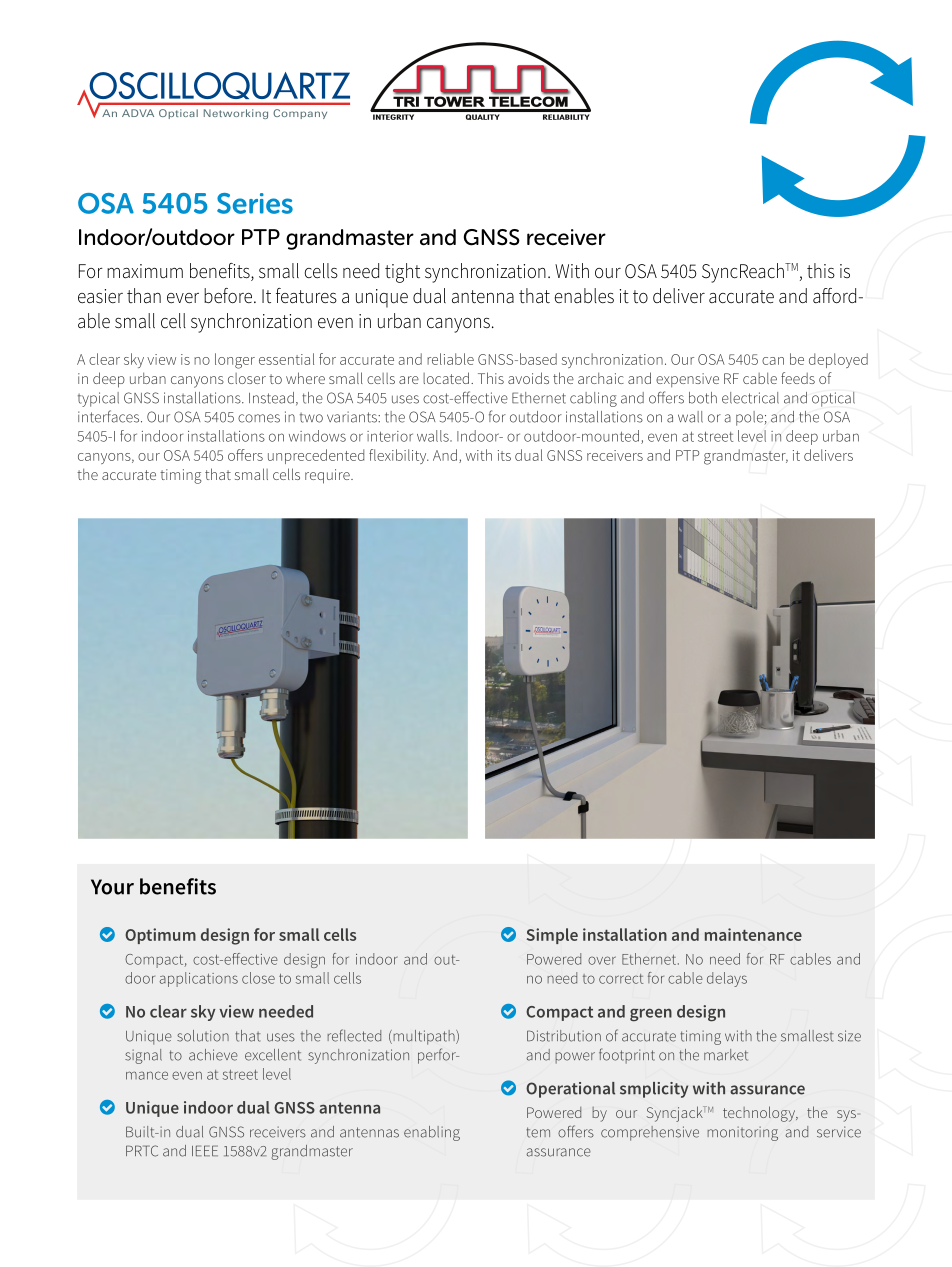  I want to click on flexibility, so click(399, 456).
